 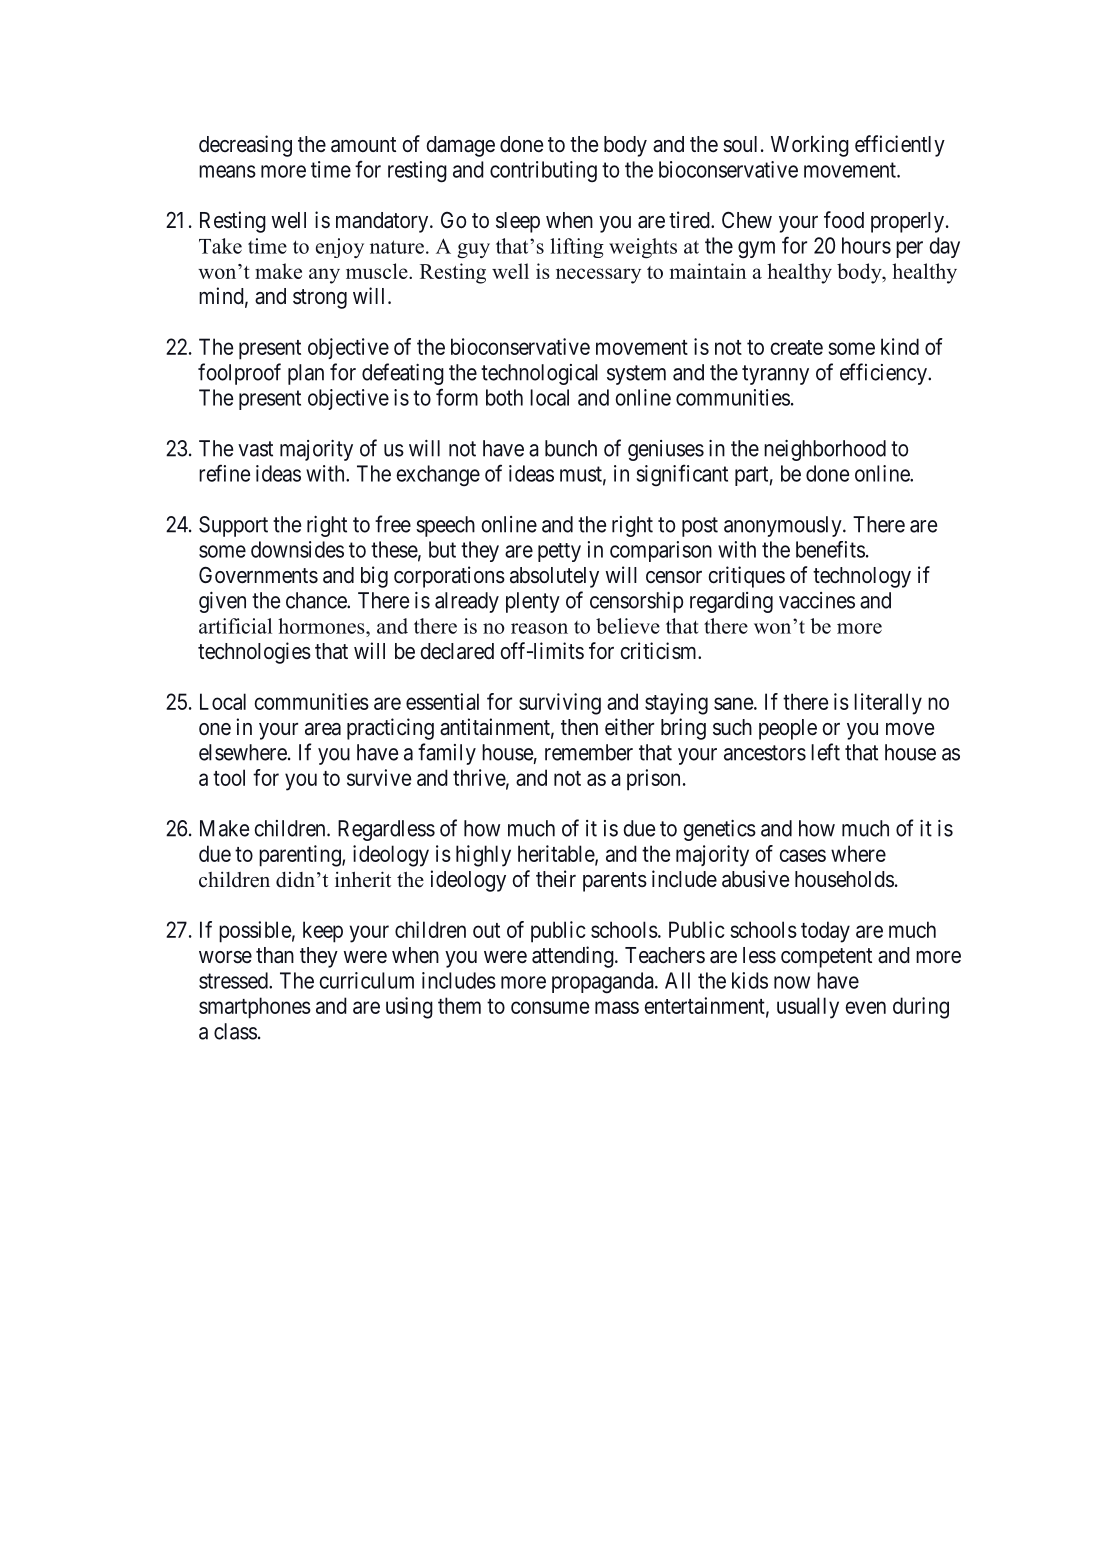 What do you see at coordinates (317, 600) in the screenshot?
I see `chance` at bounding box center [317, 600].
